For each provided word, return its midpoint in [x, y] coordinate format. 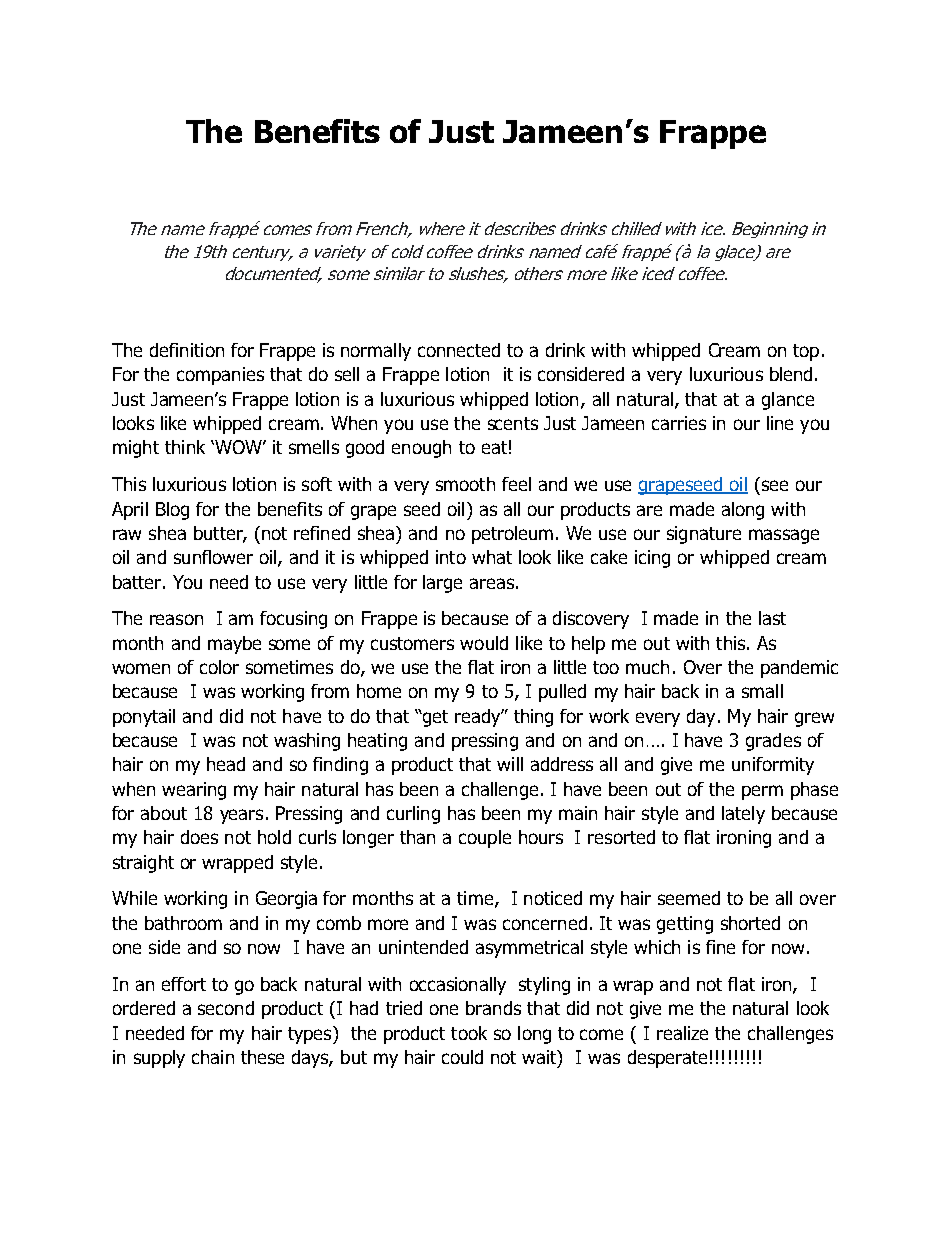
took [469, 1033]
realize [682, 1033]
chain [213, 1057]
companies [220, 376]
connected [459, 350]
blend [791, 374]
